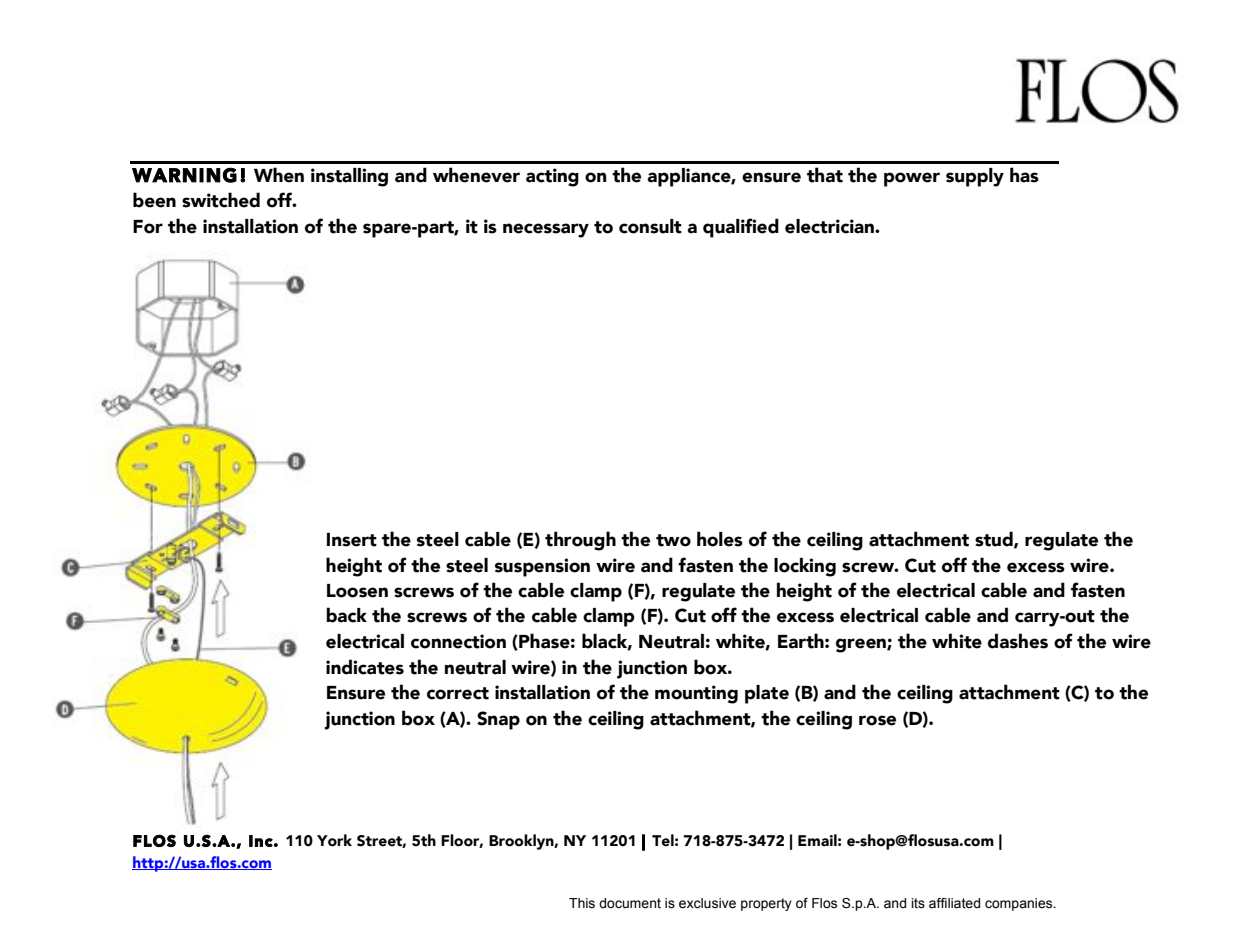  I want to click on its, so click(918, 903).
